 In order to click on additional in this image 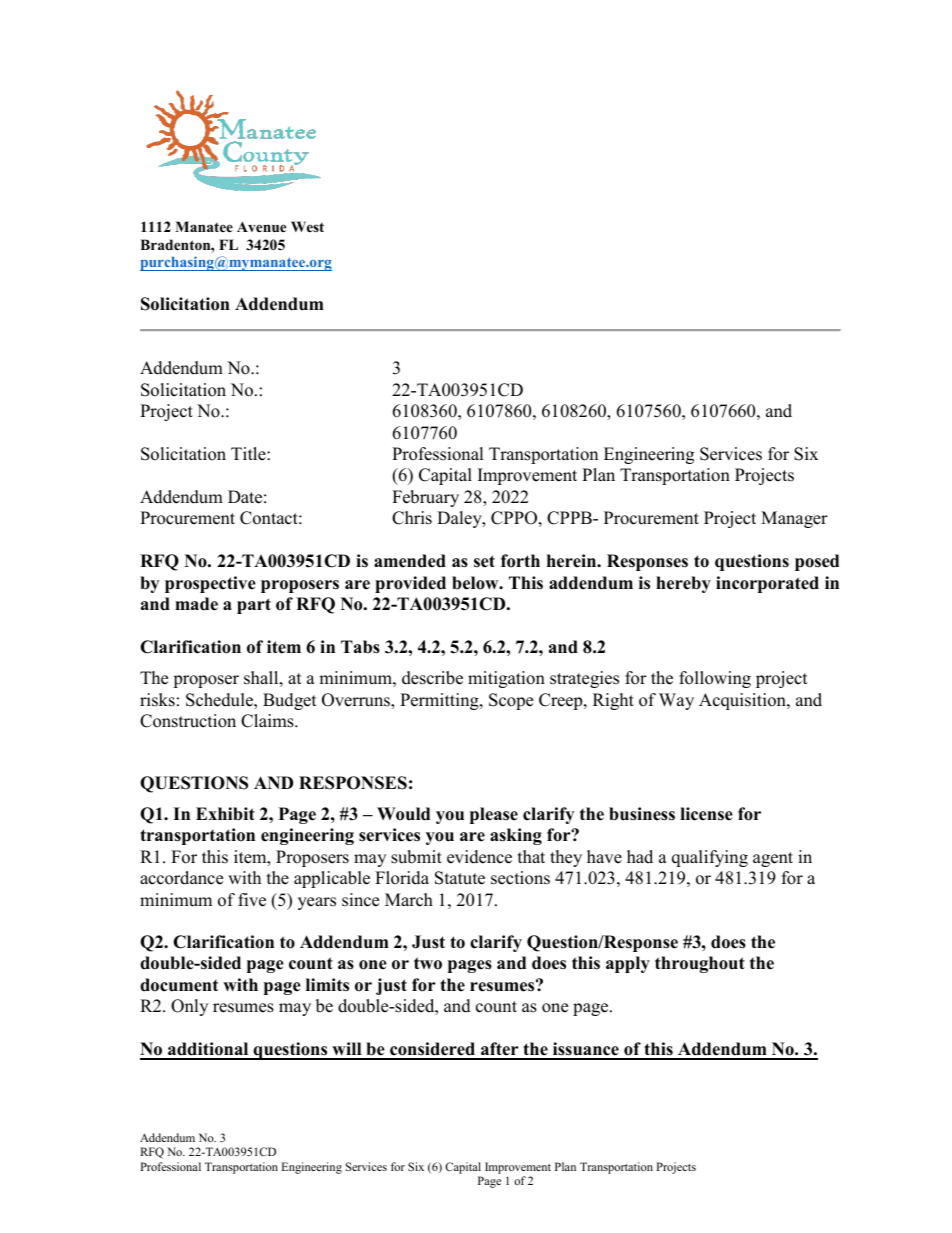, I will do `click(208, 1050)`.
